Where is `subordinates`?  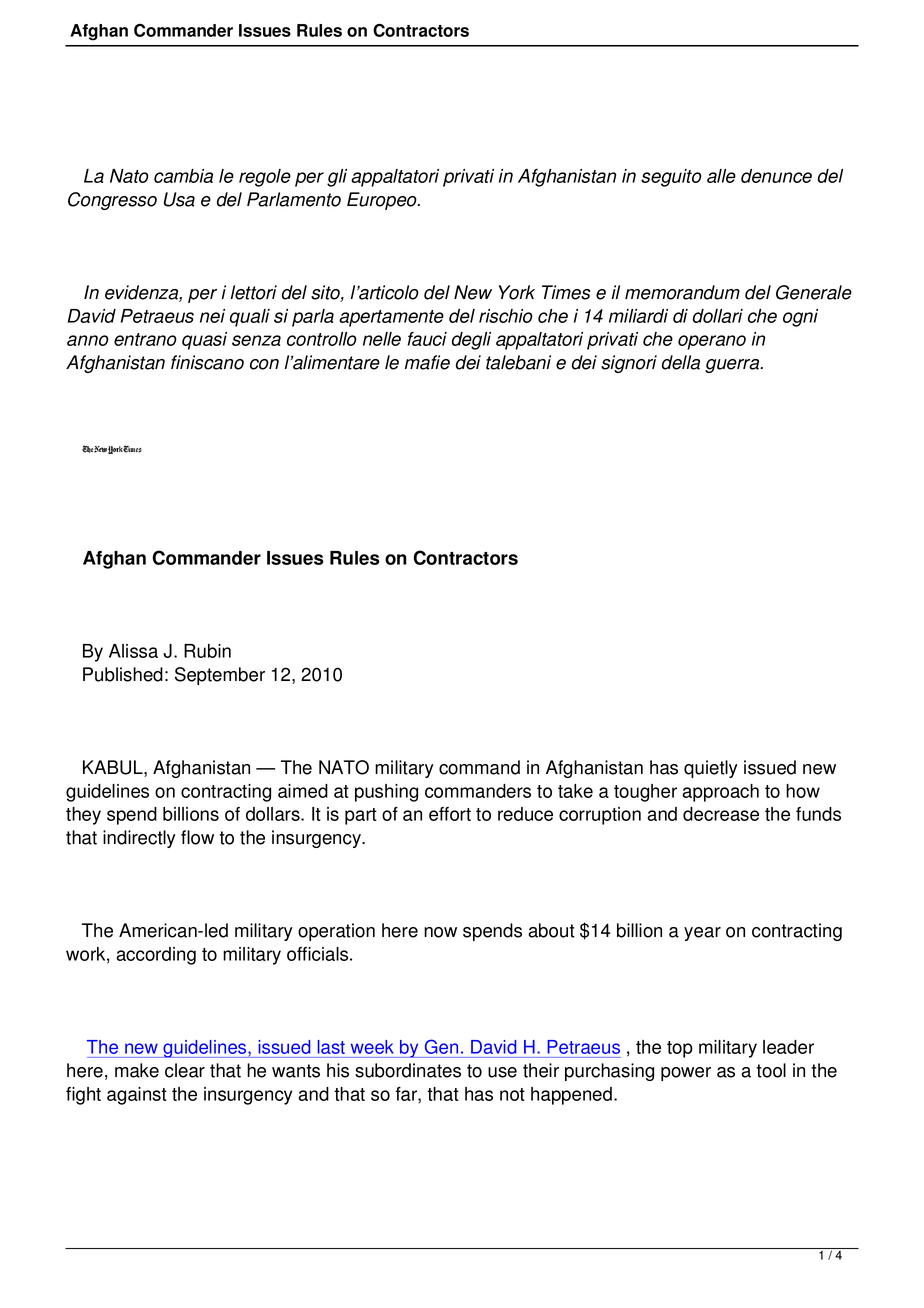 subordinates is located at coordinates (408, 1070).
